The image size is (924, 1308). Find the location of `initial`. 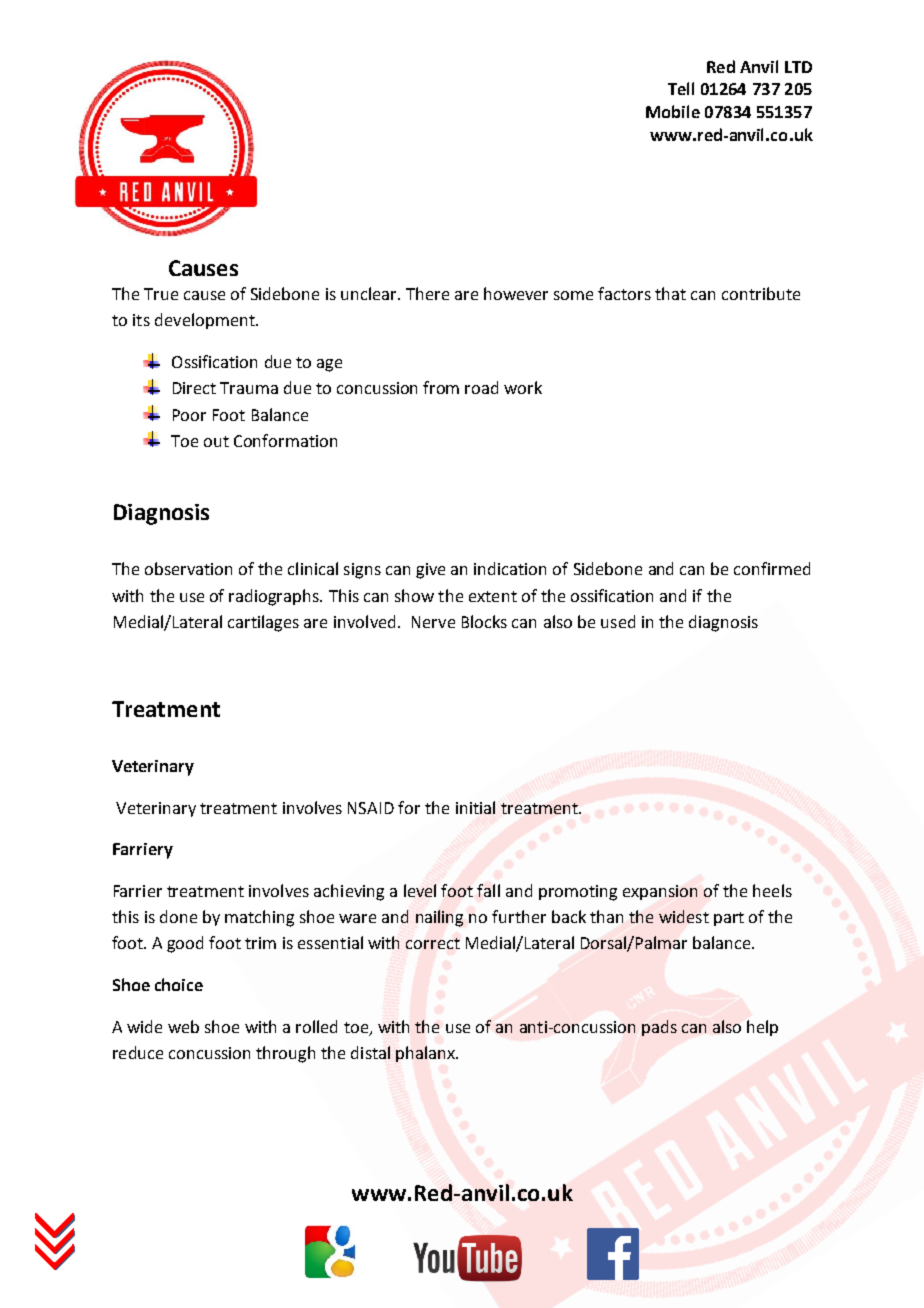

initial is located at coordinates (475, 807).
